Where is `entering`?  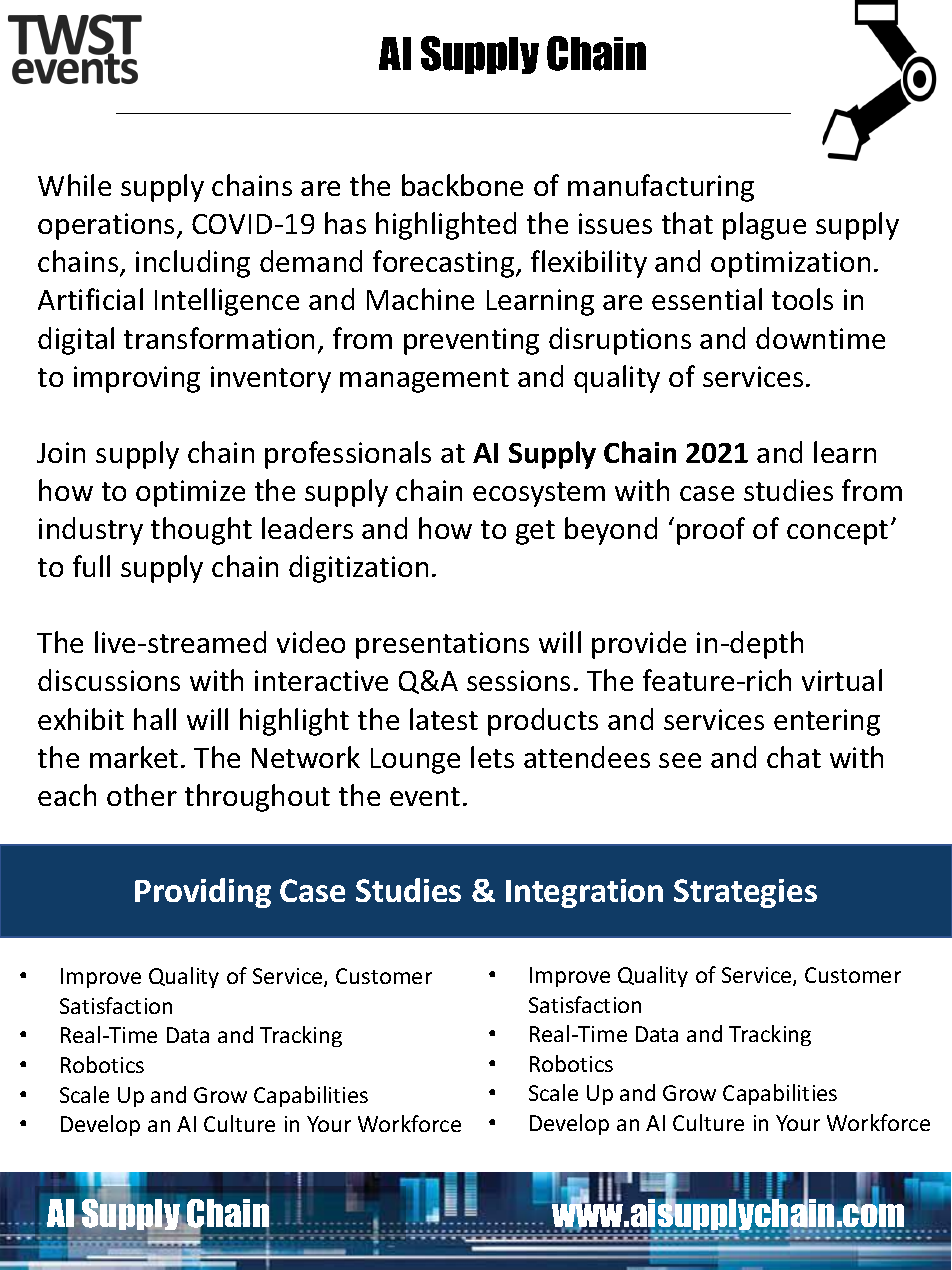
entering is located at coordinates (827, 722).
